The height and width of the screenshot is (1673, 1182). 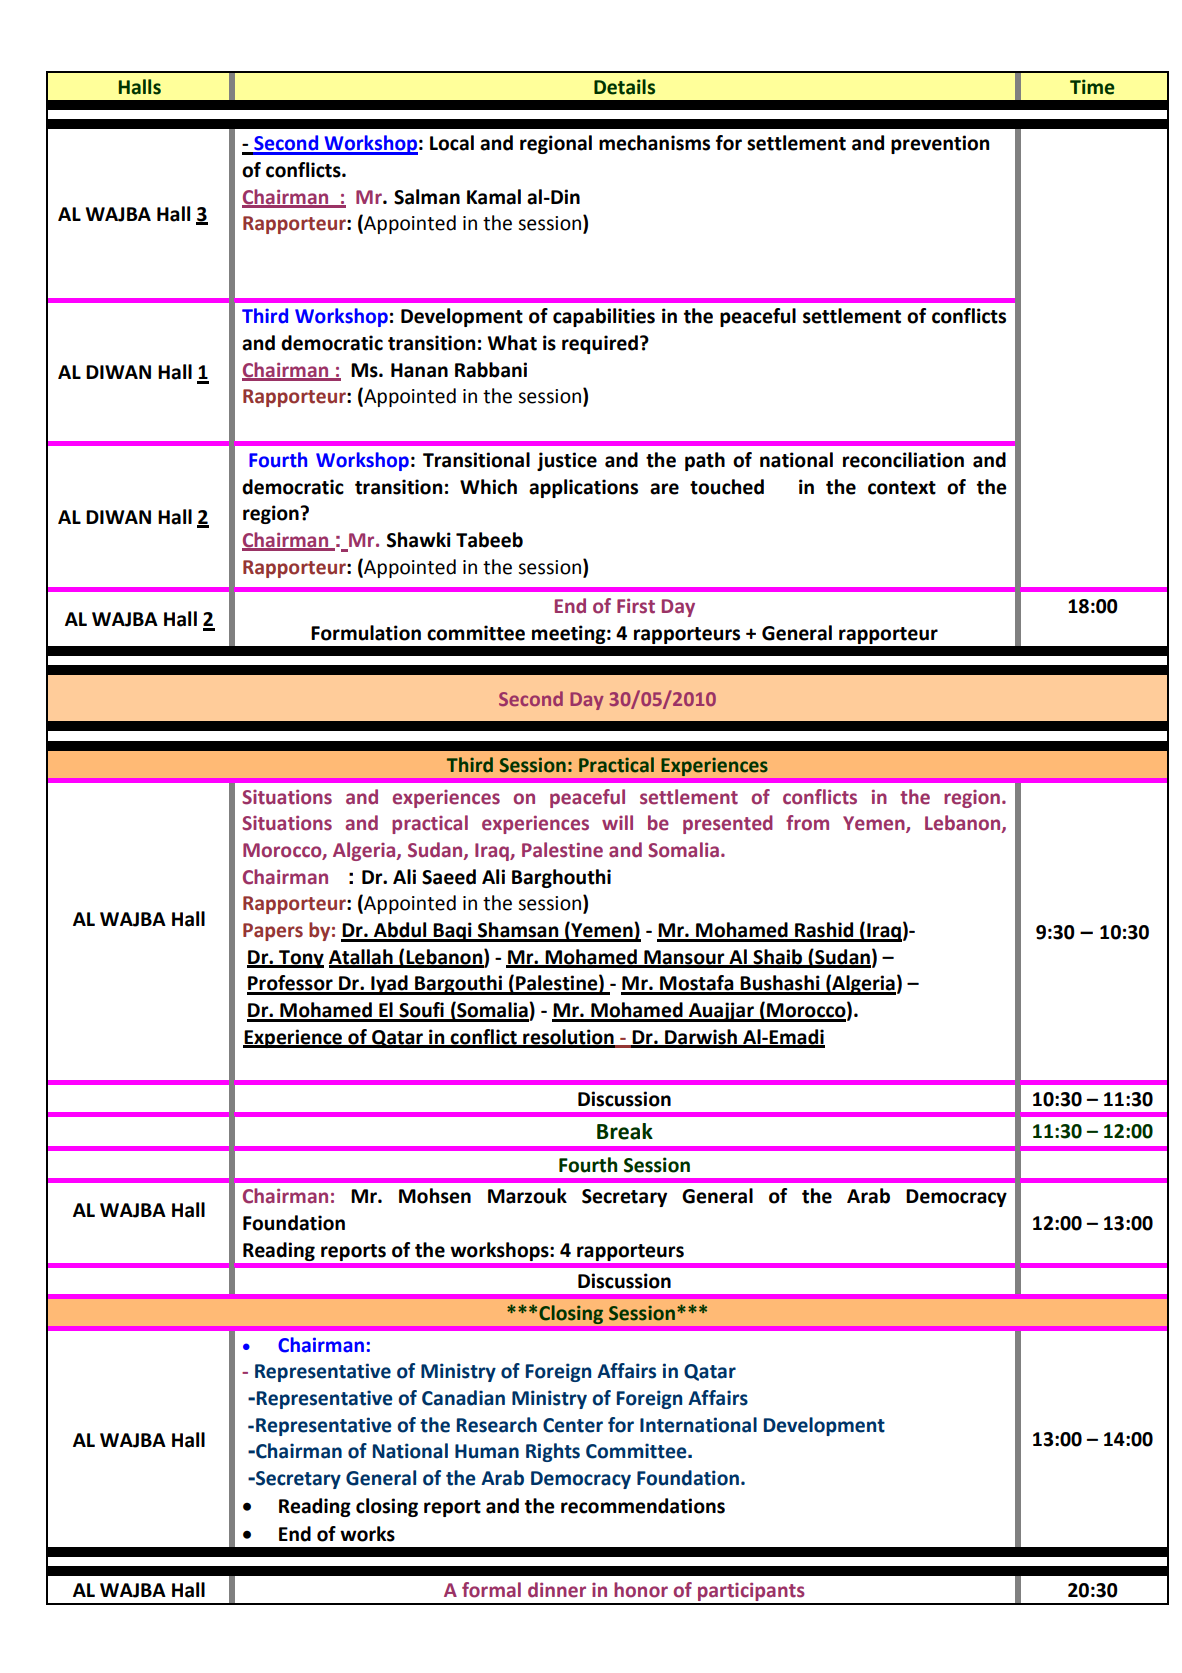 What do you see at coordinates (625, 1131) in the screenshot?
I see `Break` at bounding box center [625, 1131].
